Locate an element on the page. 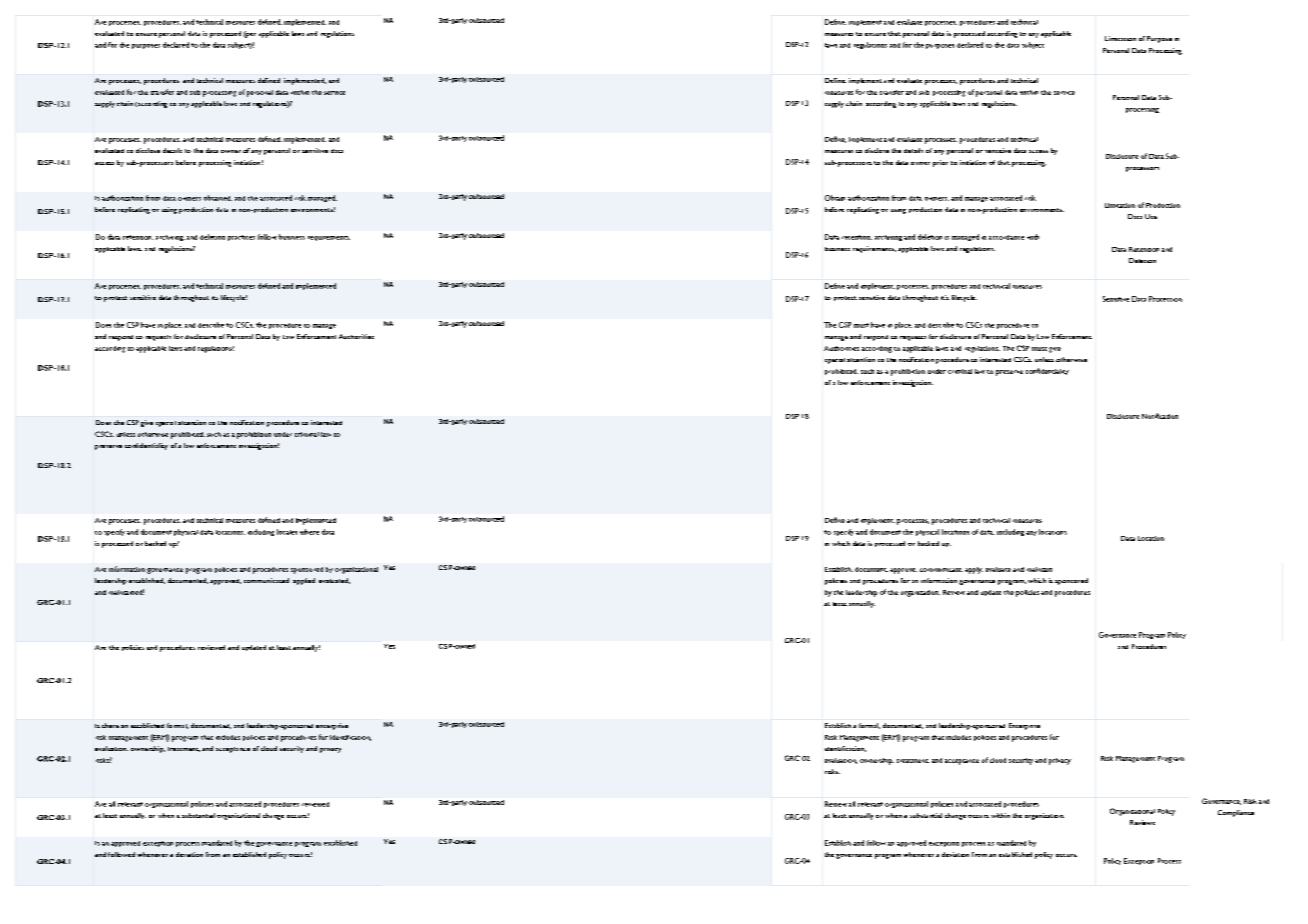 This image has height=924, width=1308. where is located at coordinates (309, 532).
